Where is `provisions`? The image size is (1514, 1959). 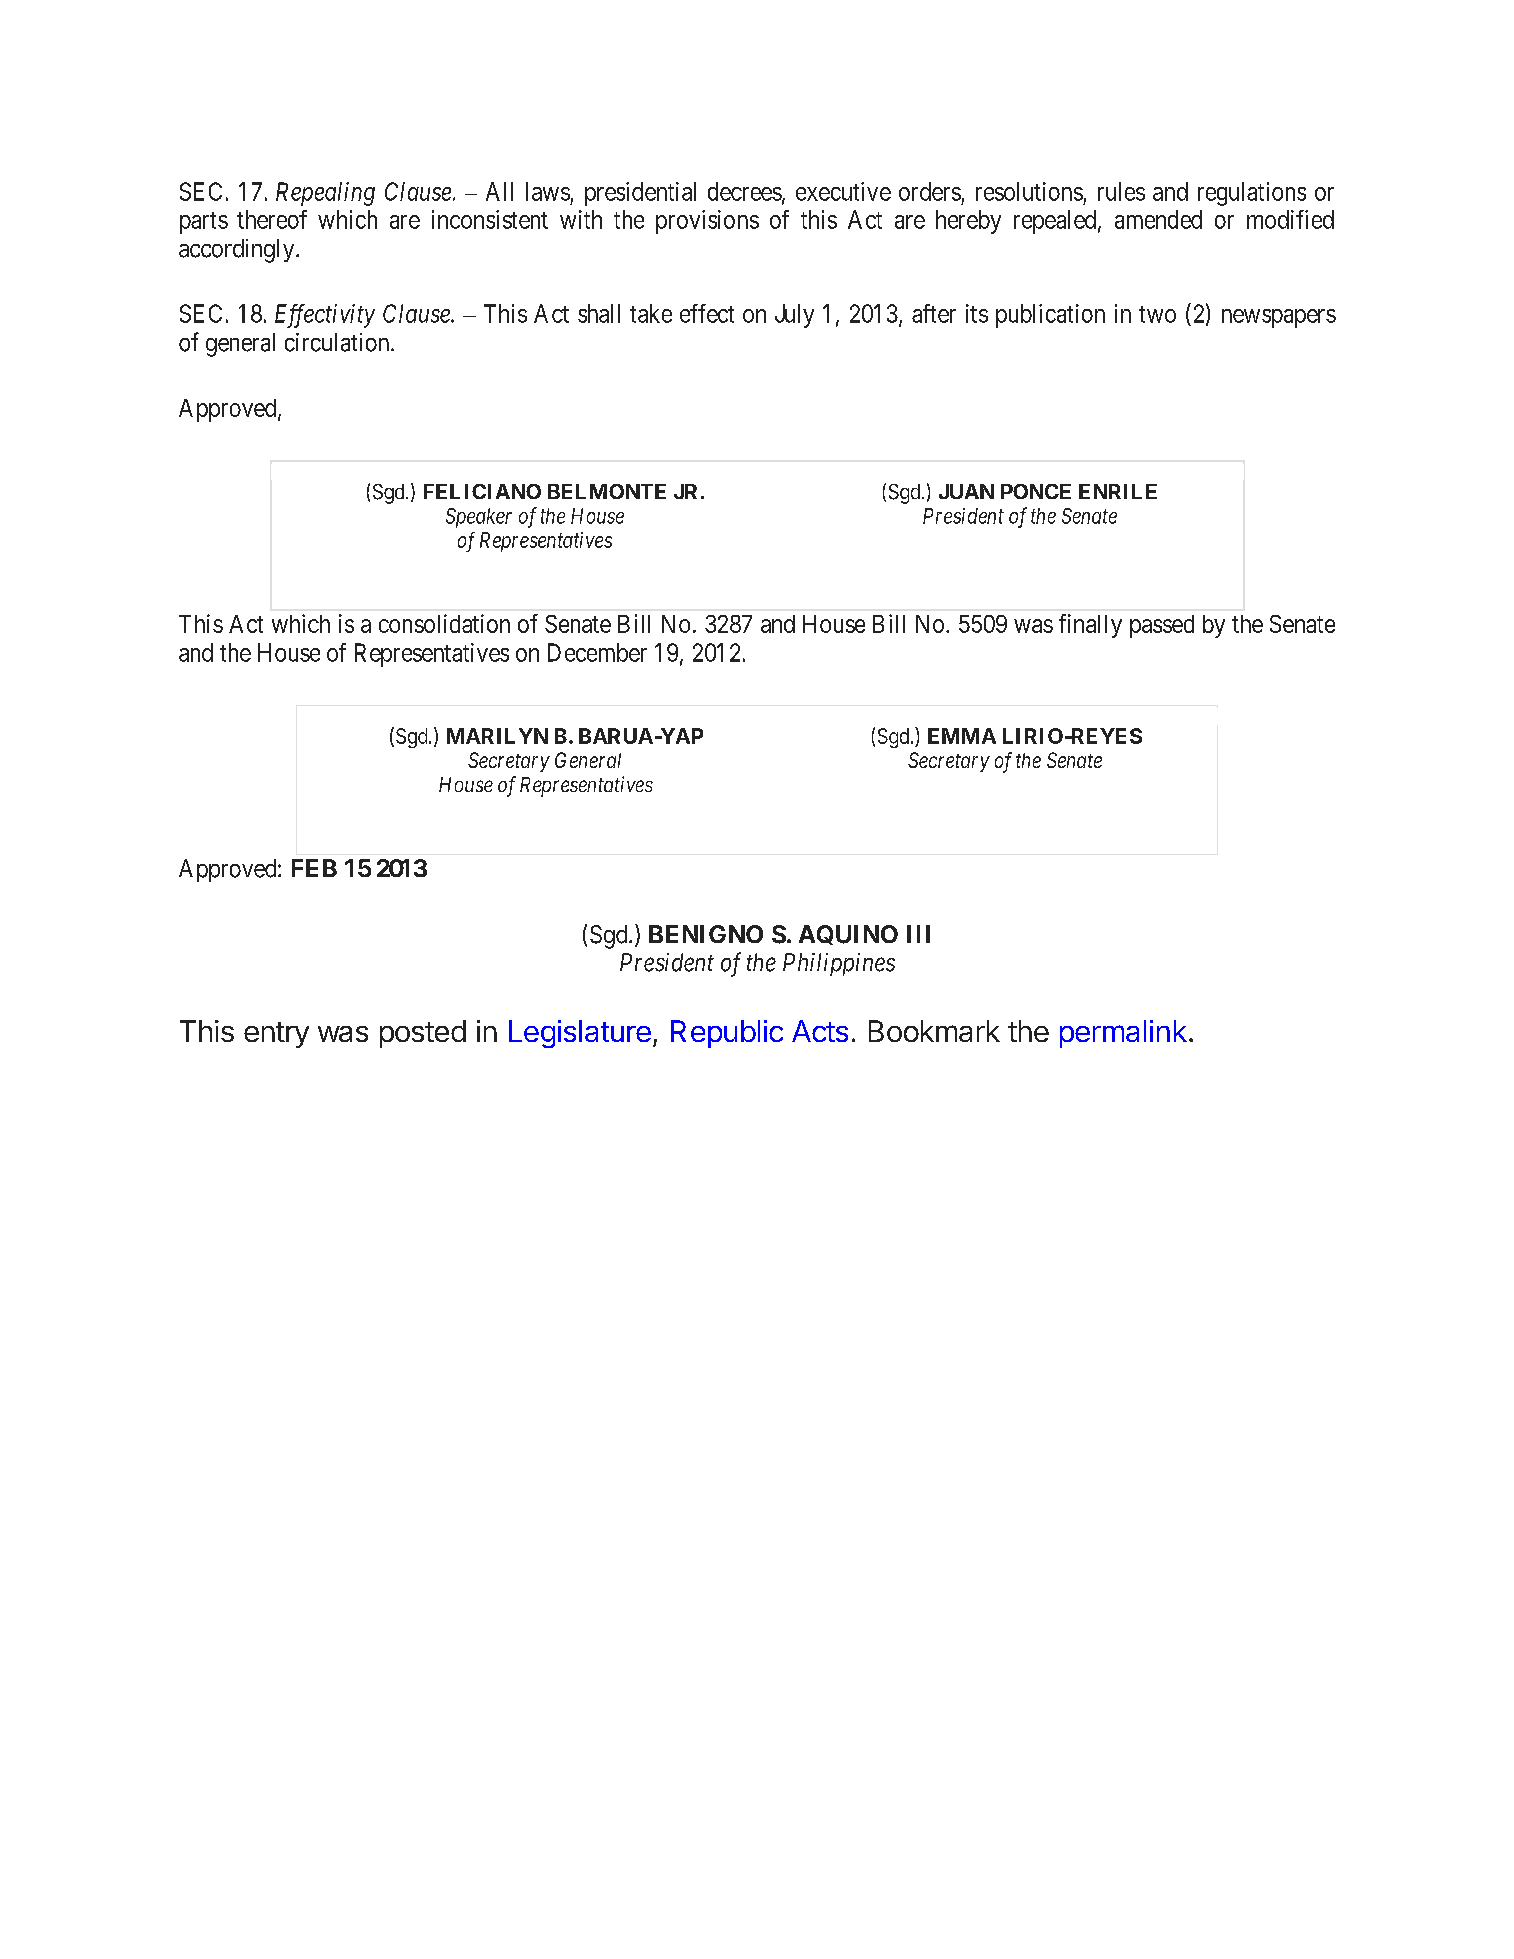 provisions is located at coordinates (707, 222).
